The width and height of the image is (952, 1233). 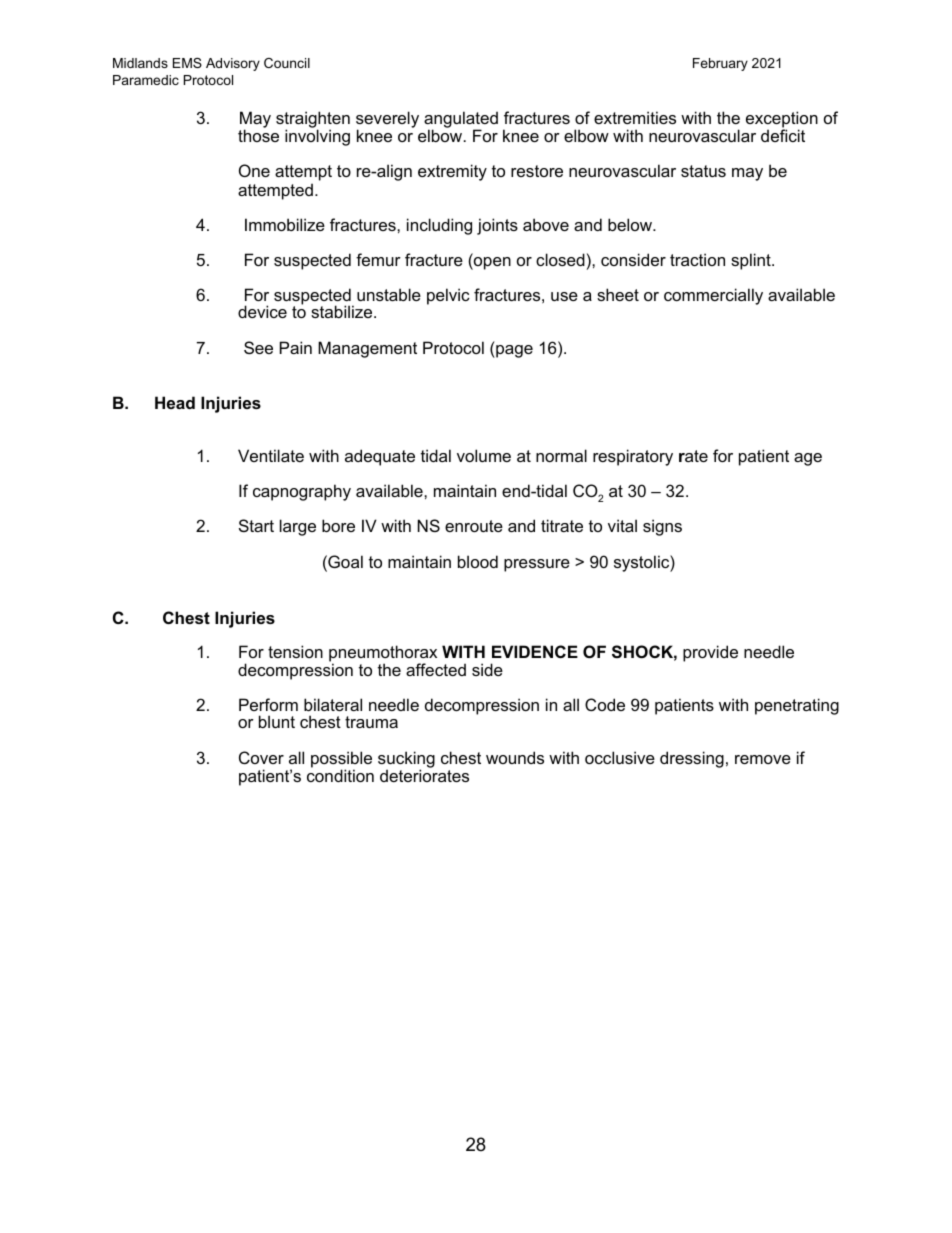 What do you see at coordinates (233, 64) in the image?
I see `Advisory` at bounding box center [233, 64].
